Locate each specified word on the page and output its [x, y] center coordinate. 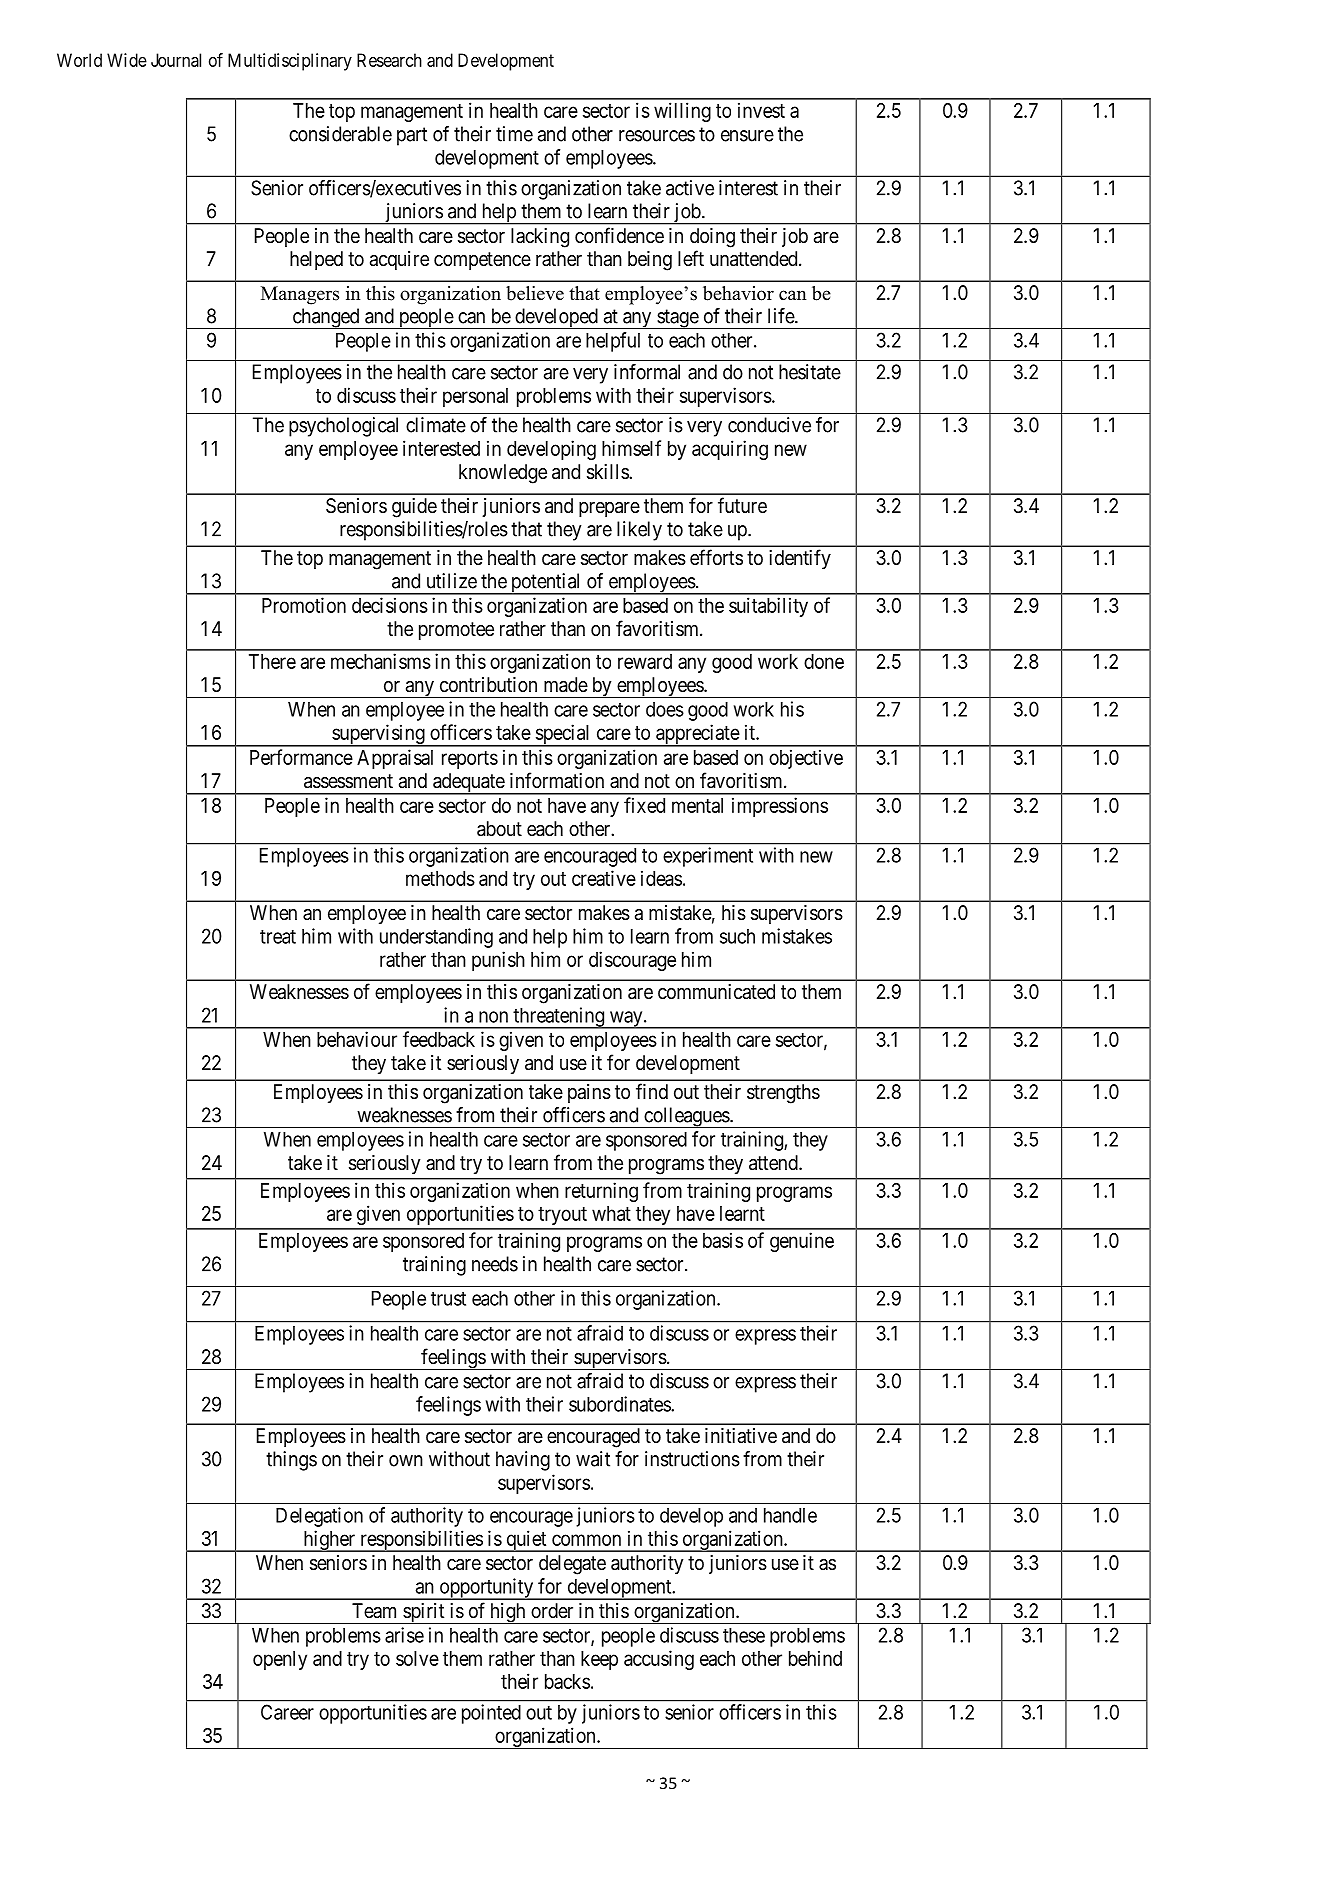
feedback [439, 1039]
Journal [176, 60]
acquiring [730, 450]
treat [278, 937]
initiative [741, 1436]
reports [470, 760]
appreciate [697, 735]
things [291, 1461]
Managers [300, 295]
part [412, 136]
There [272, 661]
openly [280, 1660]
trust [448, 1299]
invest [761, 110]
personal [475, 397]
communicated [716, 992]
